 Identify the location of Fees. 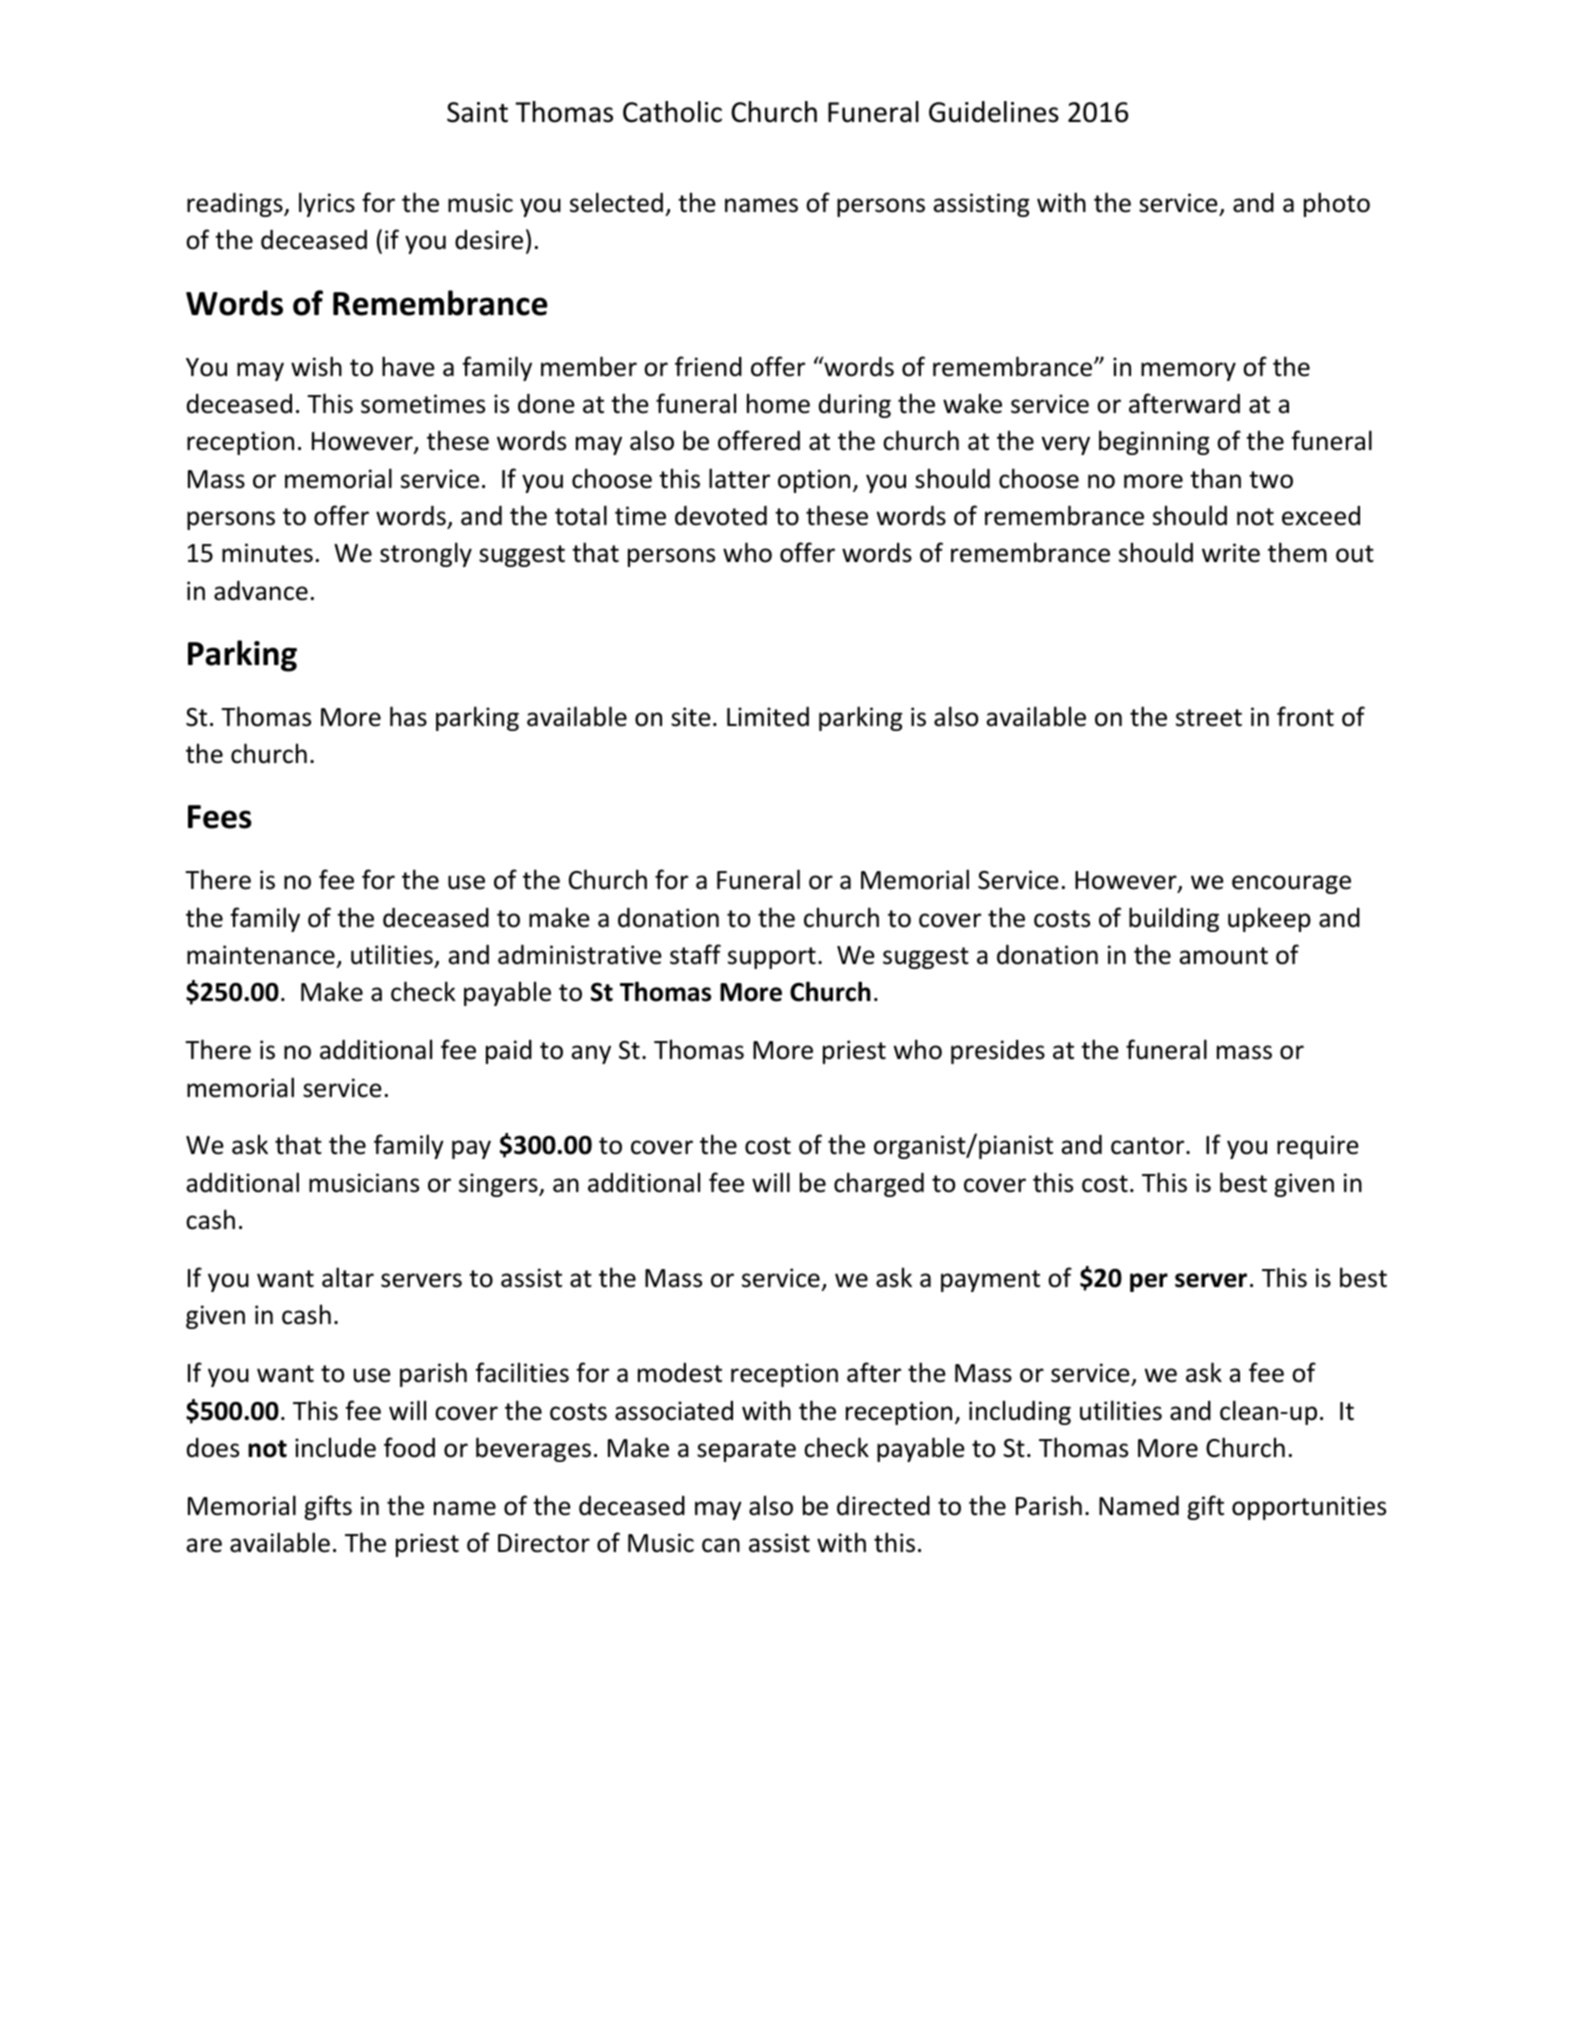
(220, 817).
